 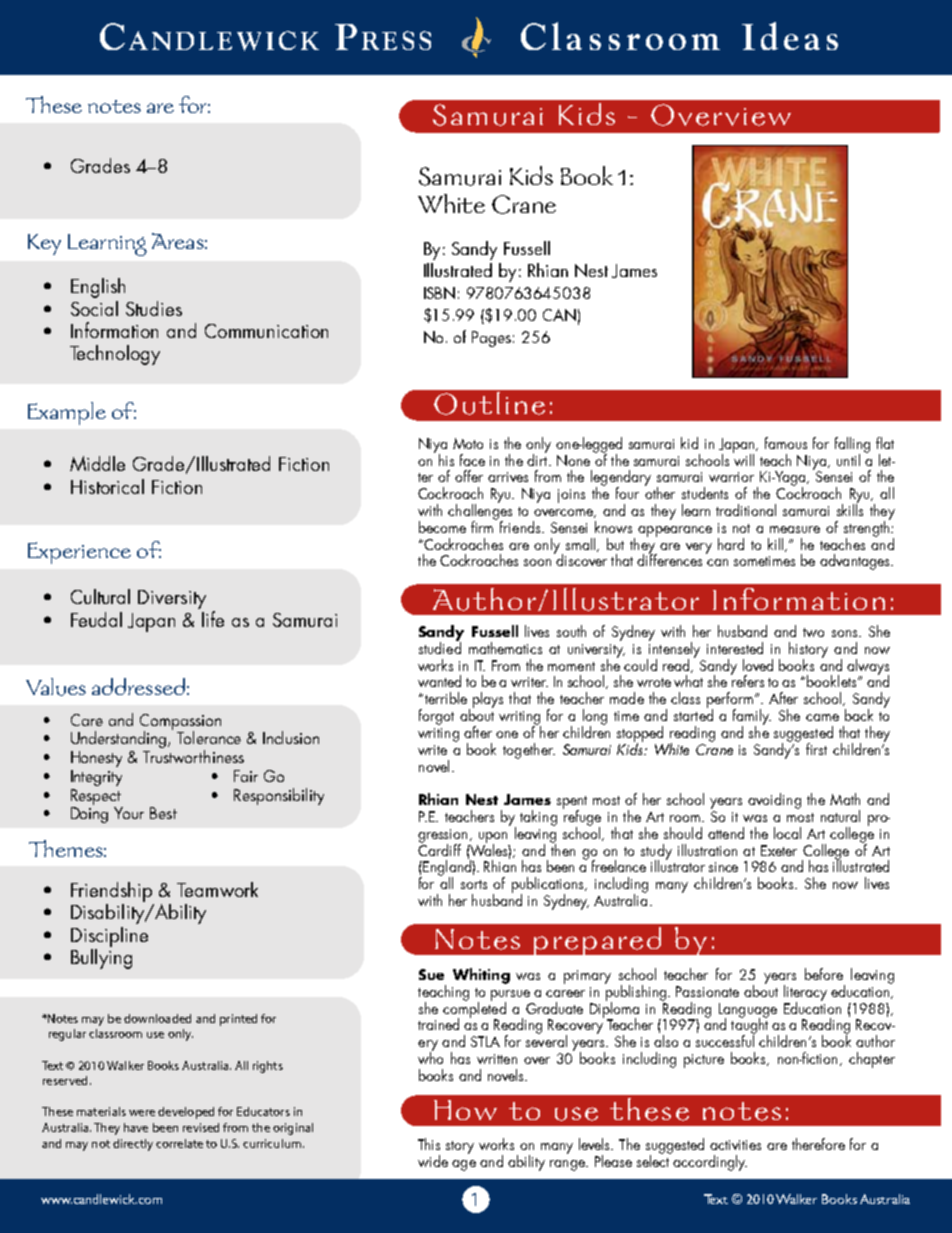 What do you see at coordinates (136, 1127) in the page?
I see `have` at bounding box center [136, 1127].
